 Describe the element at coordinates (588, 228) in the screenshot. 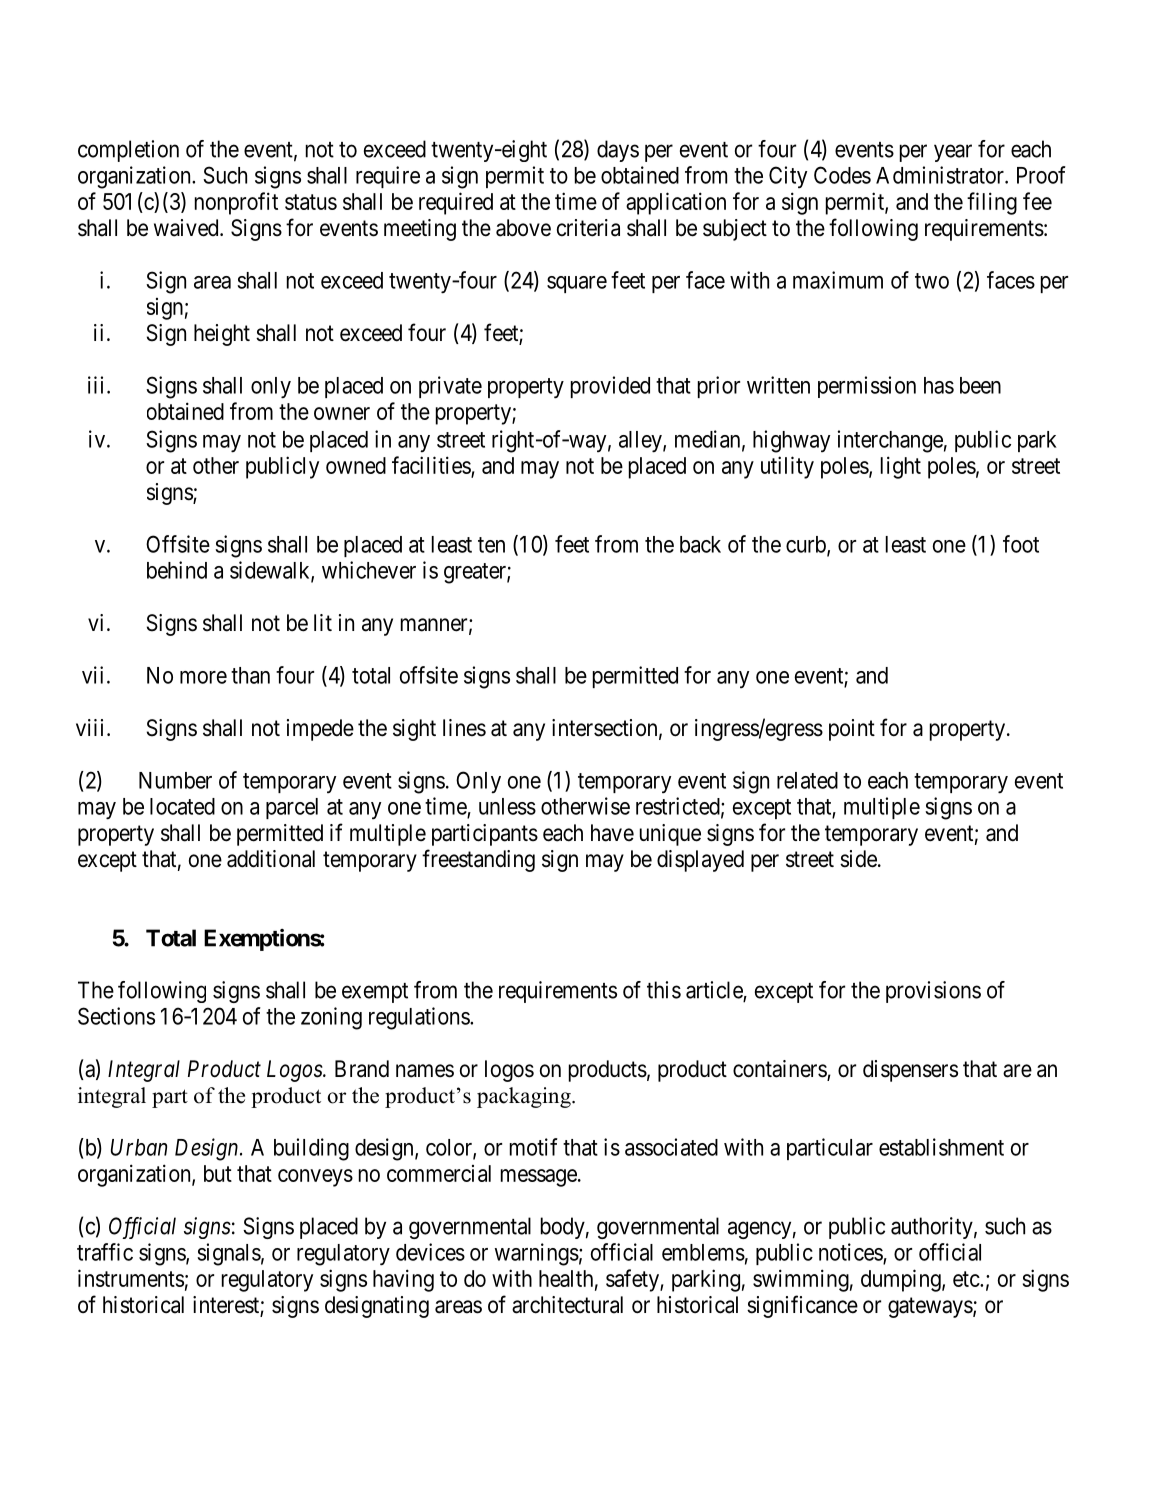

I see `criteria` at that location.
